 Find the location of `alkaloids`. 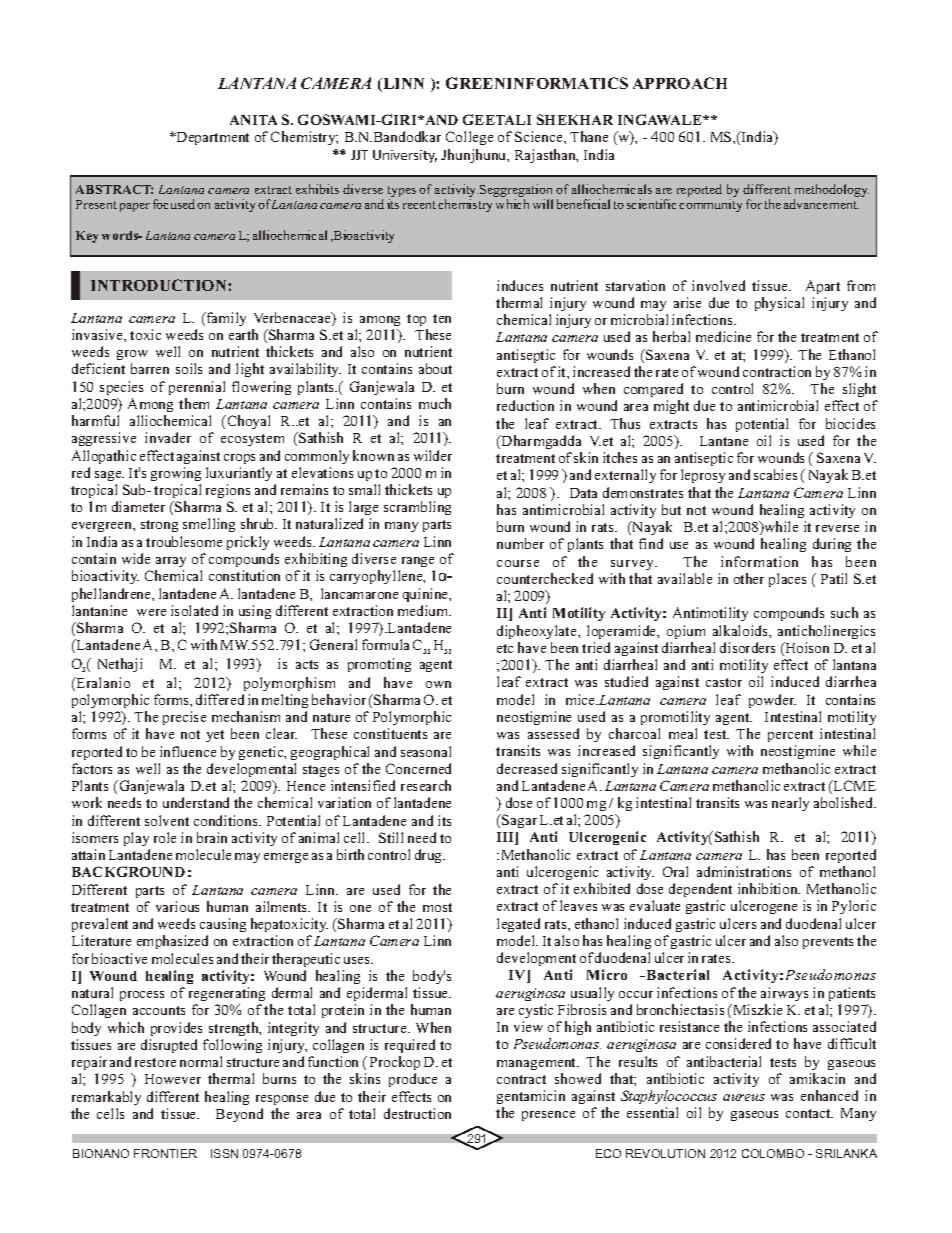

alkaloids is located at coordinates (741, 630).
